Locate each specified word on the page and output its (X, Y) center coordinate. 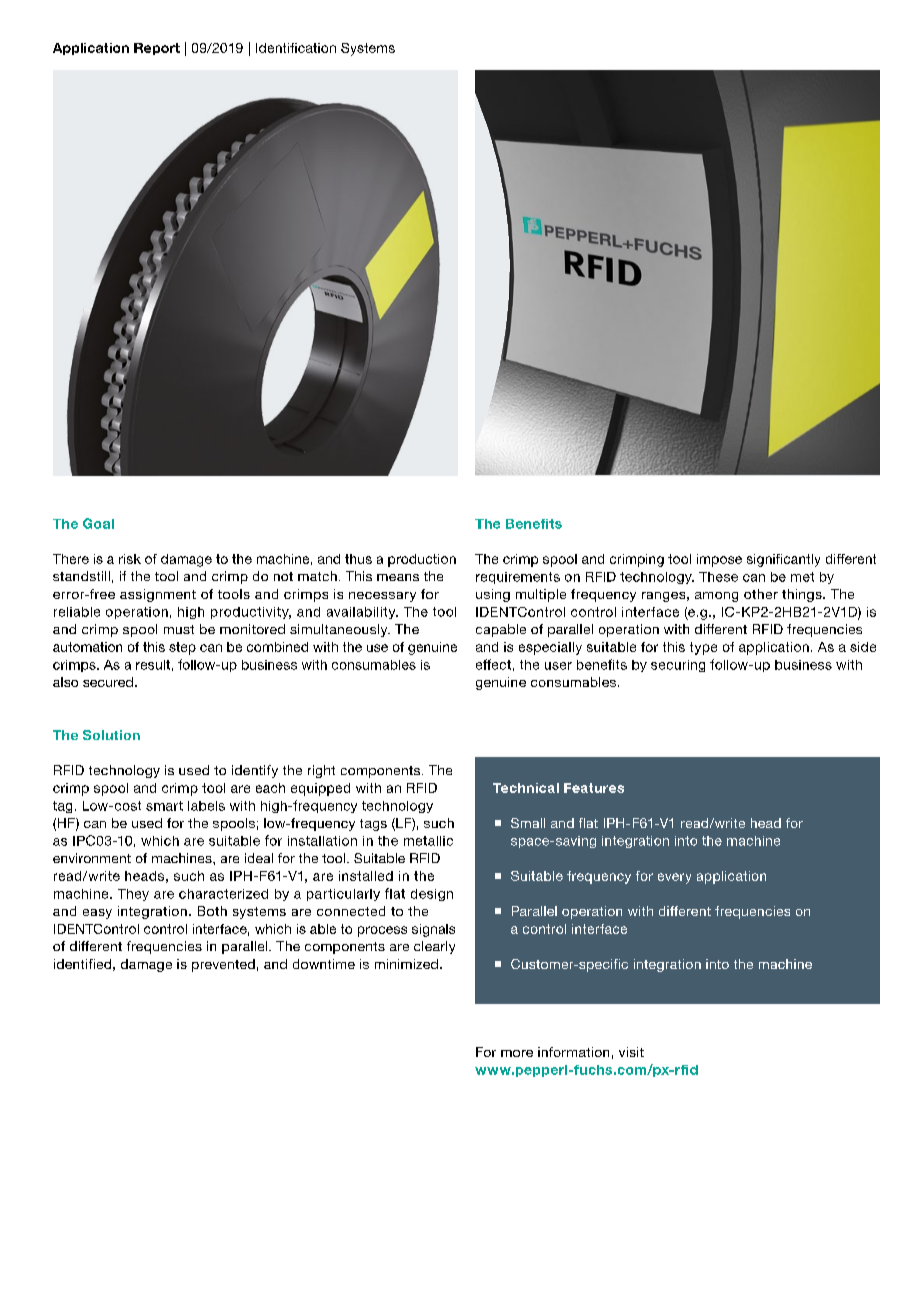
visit (631, 1052)
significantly (783, 560)
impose (719, 560)
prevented (223, 965)
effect (493, 664)
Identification (296, 48)
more (517, 1053)
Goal (98, 523)
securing (678, 666)
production (422, 560)
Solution (111, 735)
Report (157, 49)
